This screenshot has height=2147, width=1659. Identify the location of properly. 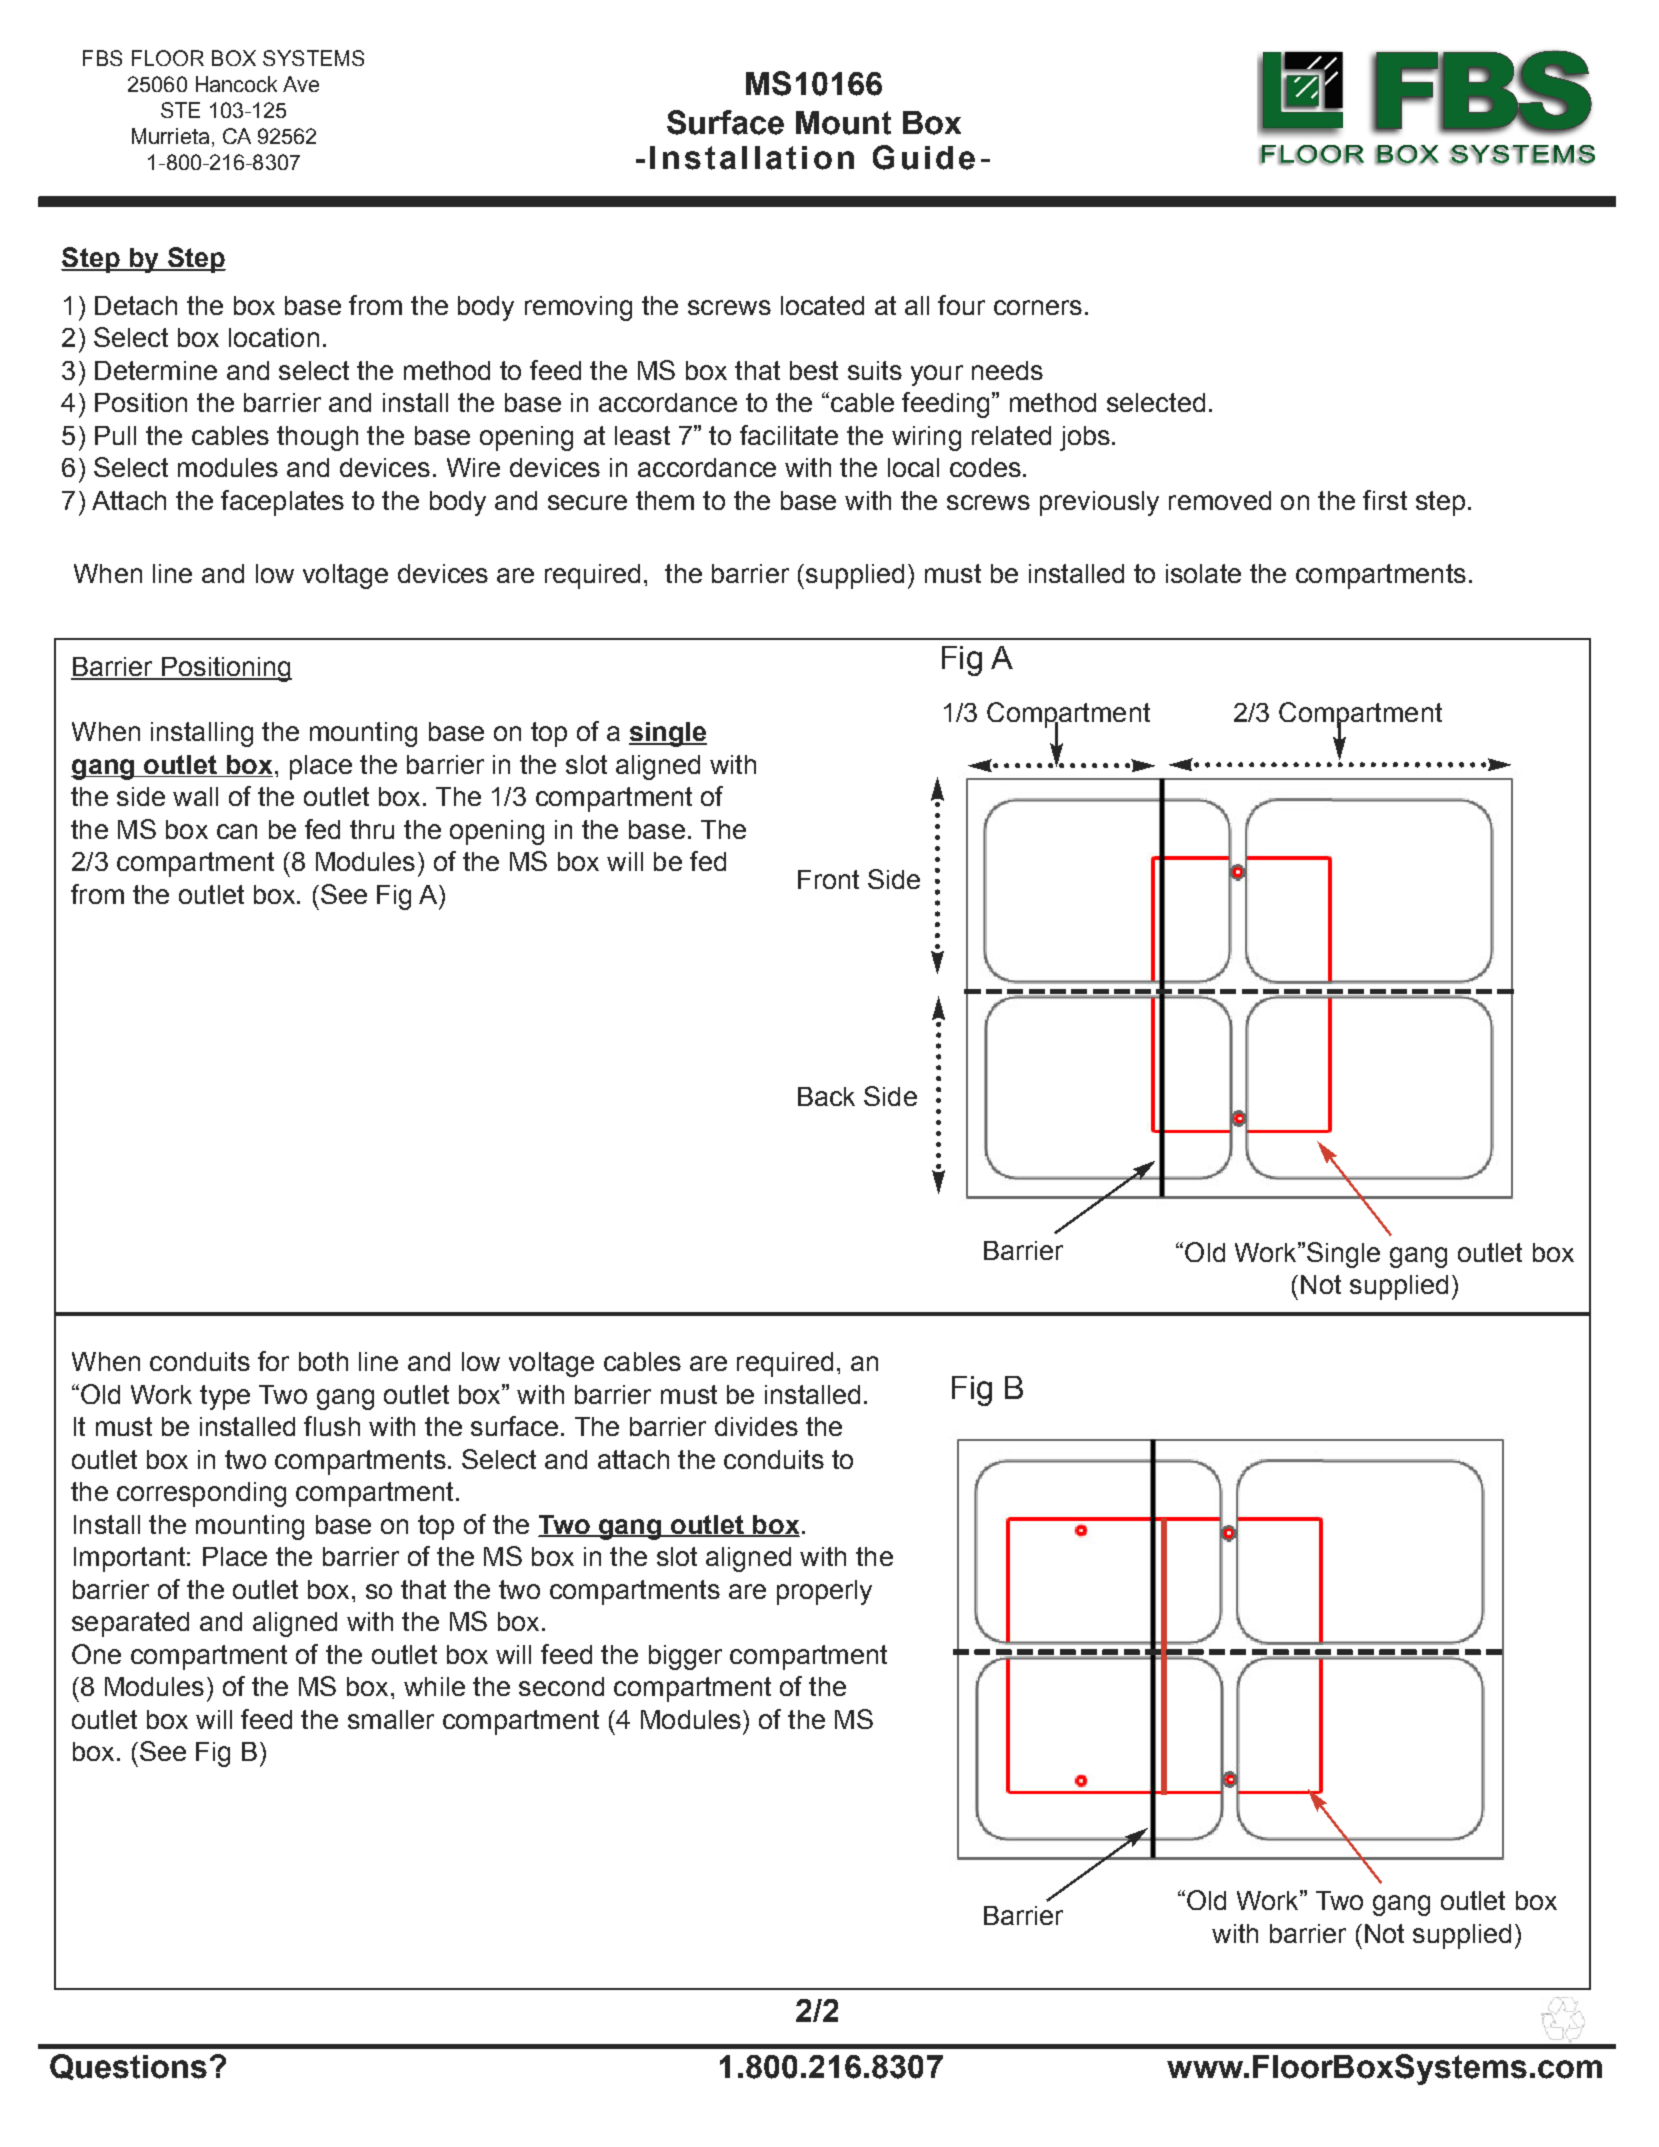
(824, 1592).
